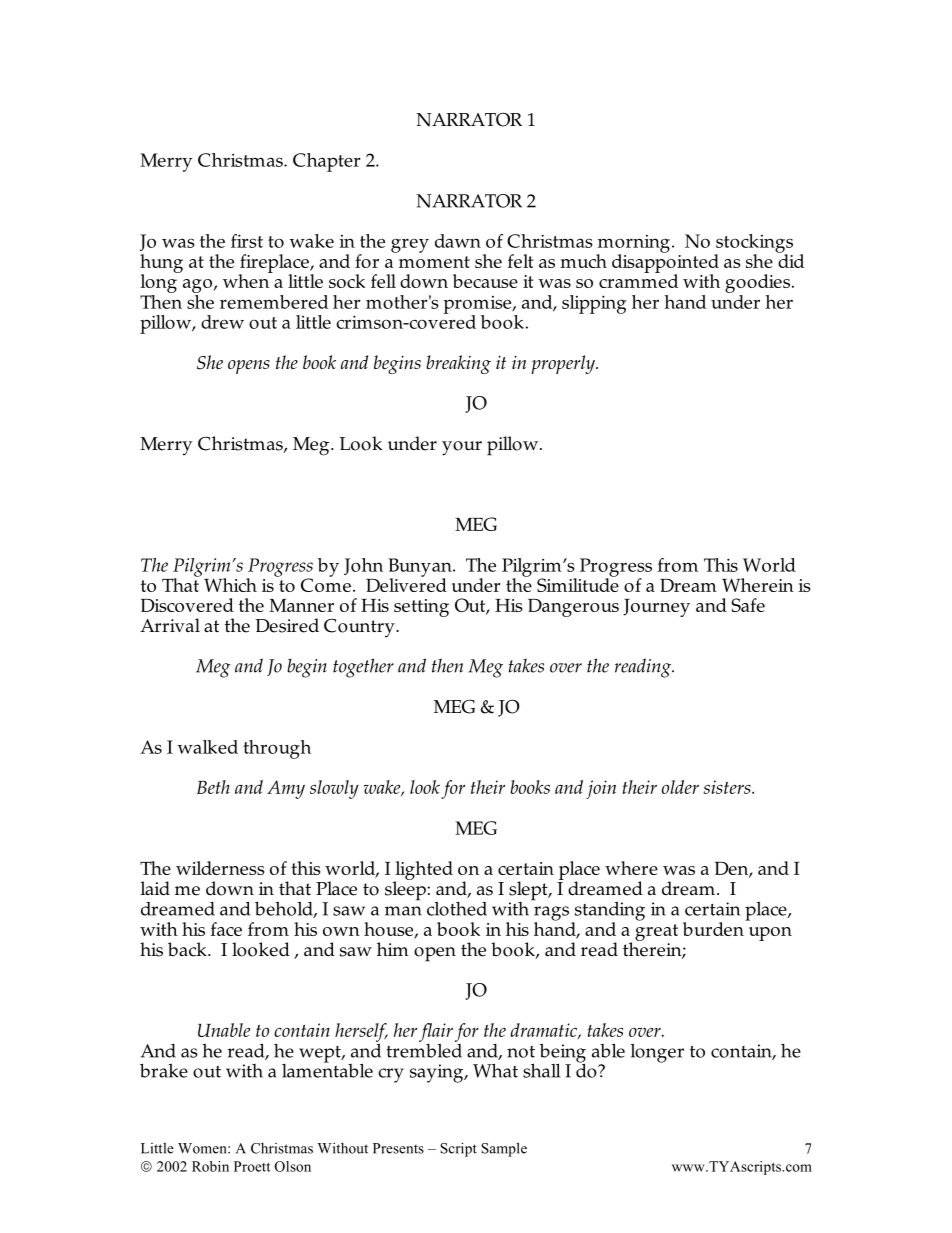 The height and width of the document is (1233, 952). Describe the element at coordinates (563, 1054) in the document. I see `being` at that location.
